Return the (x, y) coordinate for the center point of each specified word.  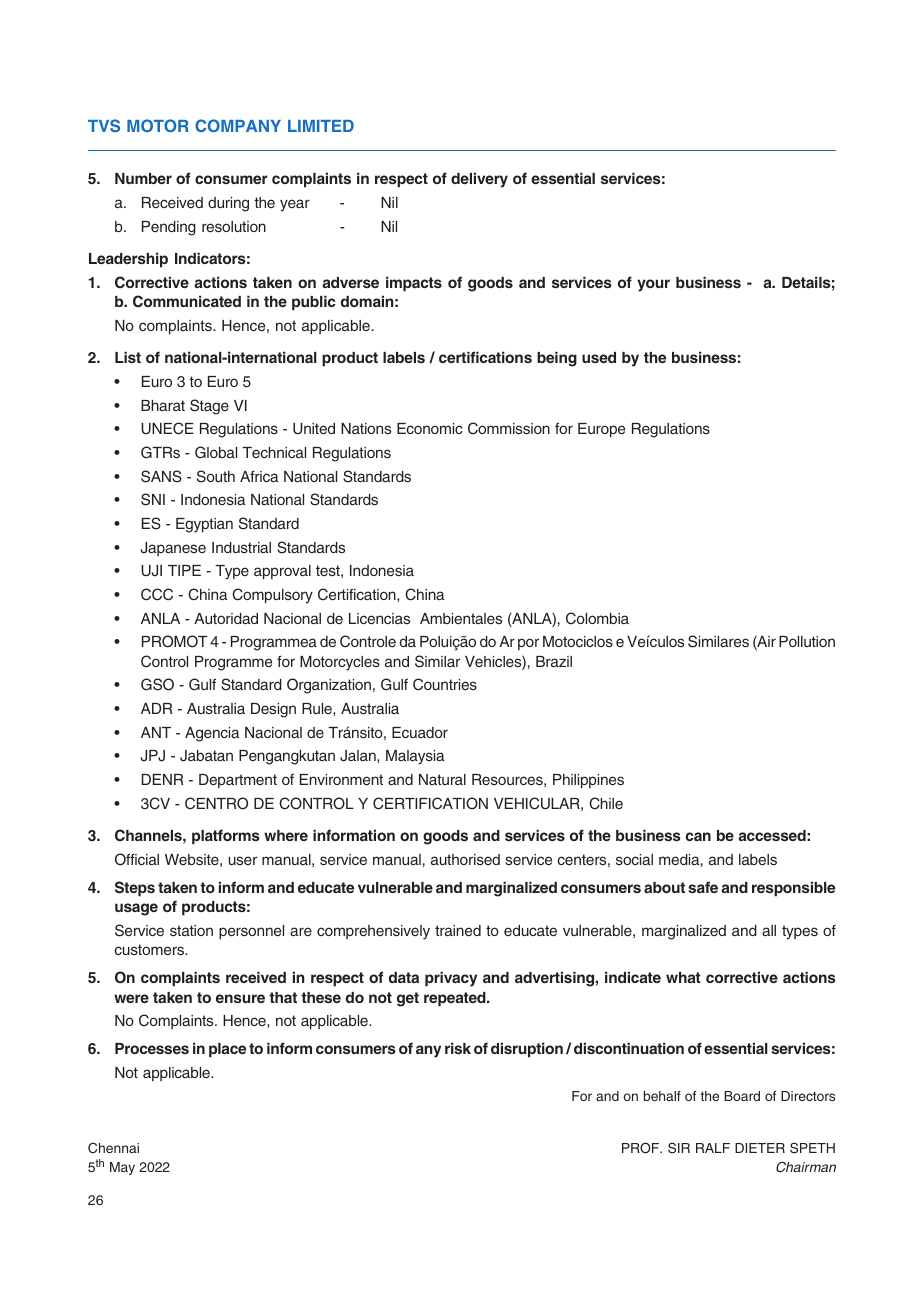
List (128, 357)
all (769, 930)
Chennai (113, 1147)
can (698, 836)
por (528, 644)
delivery (479, 180)
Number (143, 178)
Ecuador (420, 732)
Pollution (807, 641)
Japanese (173, 549)
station (191, 930)
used (599, 357)
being (557, 359)
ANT (156, 732)
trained (458, 930)
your (653, 285)
